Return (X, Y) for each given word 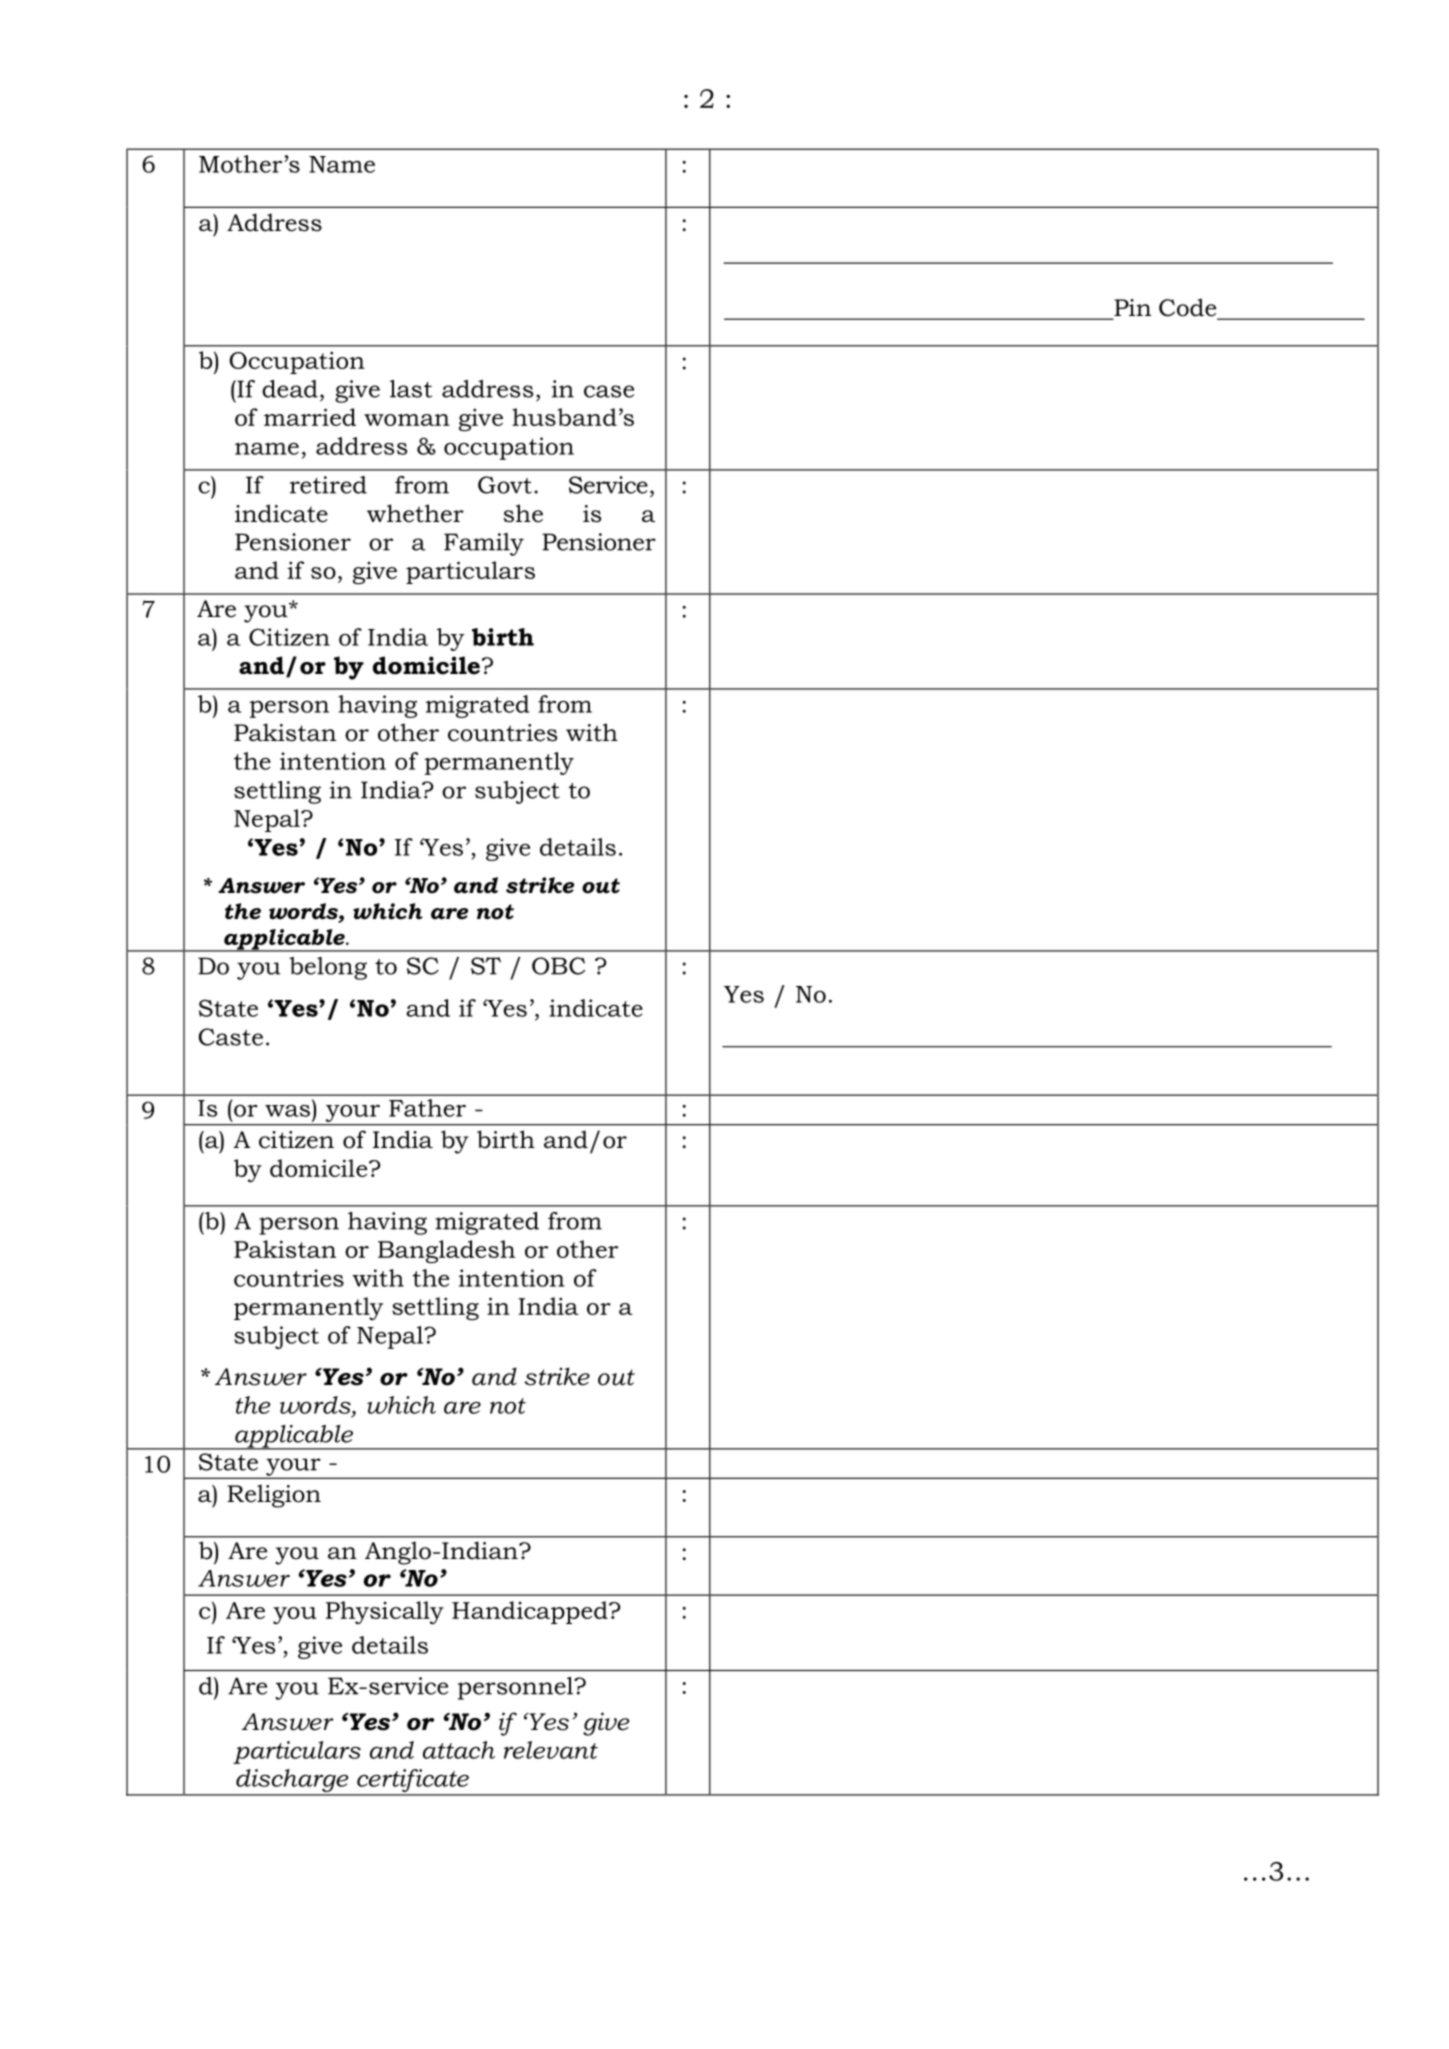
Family (484, 544)
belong (328, 968)
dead (290, 389)
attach (459, 1750)
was (287, 1111)
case (609, 391)
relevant (551, 1750)
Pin (1132, 307)
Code (1189, 308)
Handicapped (531, 1612)
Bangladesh (446, 1251)
